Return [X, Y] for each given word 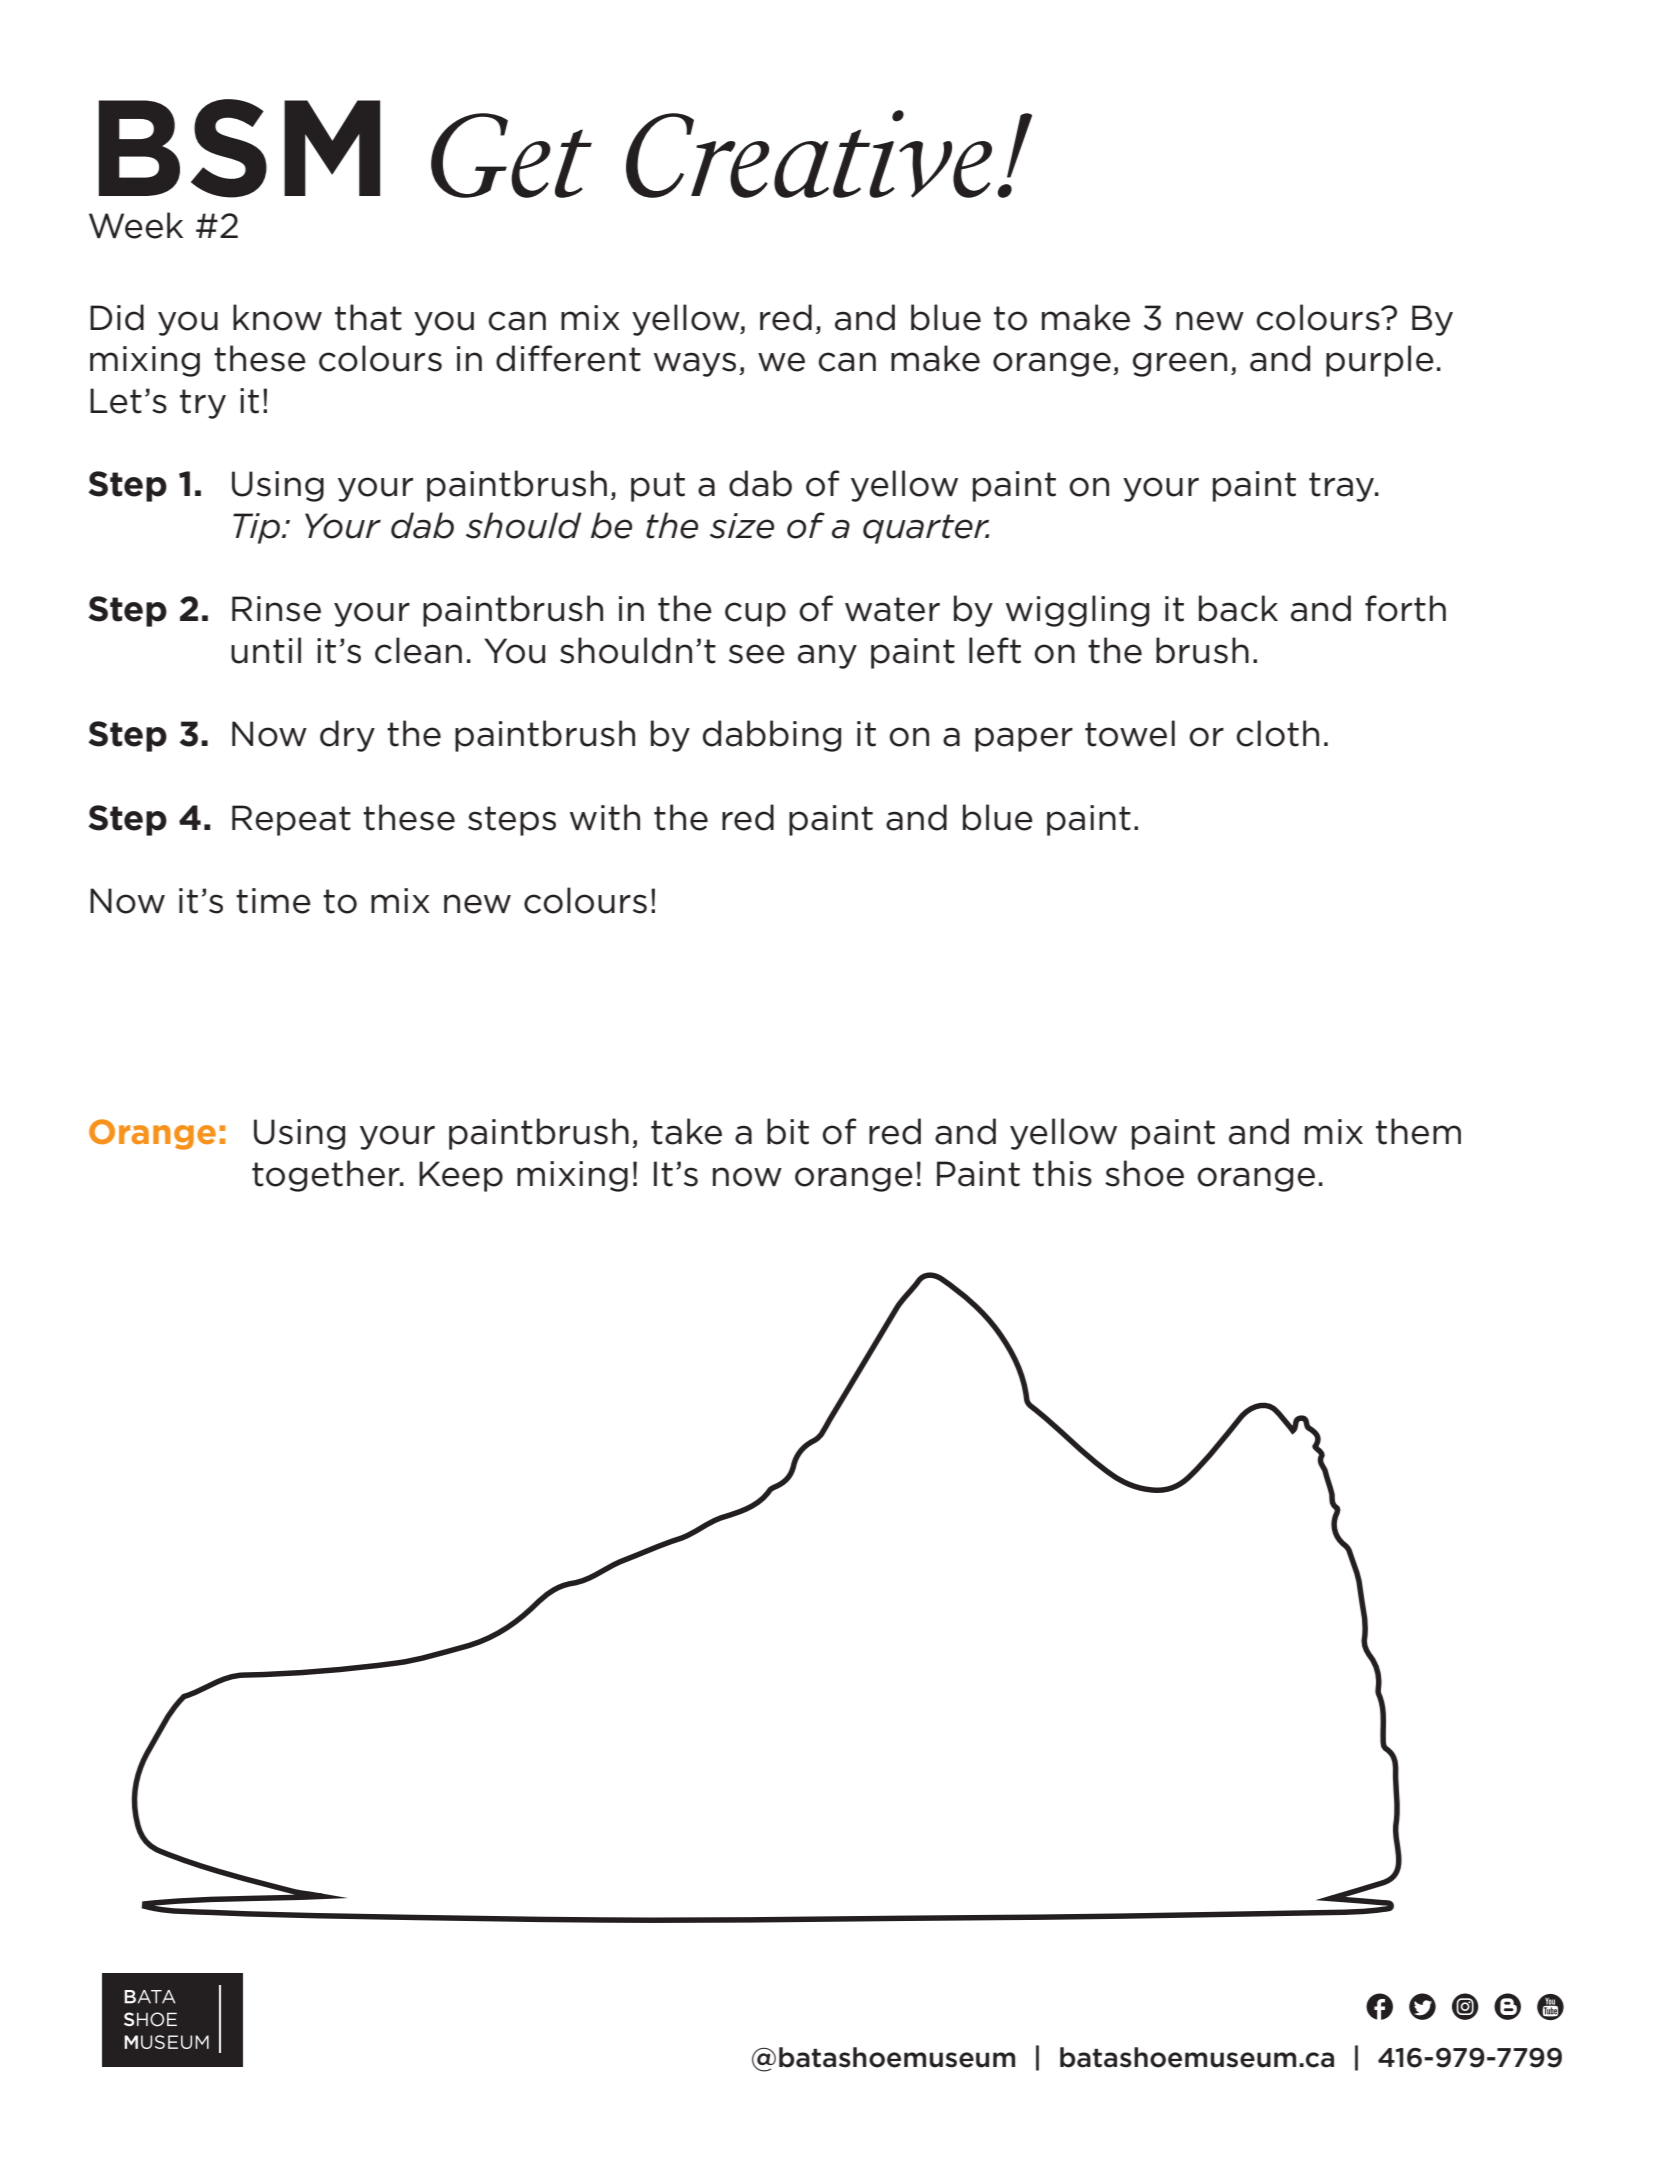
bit [788, 1131]
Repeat [291, 820]
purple [1380, 361]
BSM [239, 148]
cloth [1277, 733]
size [742, 526]
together [327, 1176]
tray [1343, 487]
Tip [256, 528]
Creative [809, 154]
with [605, 817]
